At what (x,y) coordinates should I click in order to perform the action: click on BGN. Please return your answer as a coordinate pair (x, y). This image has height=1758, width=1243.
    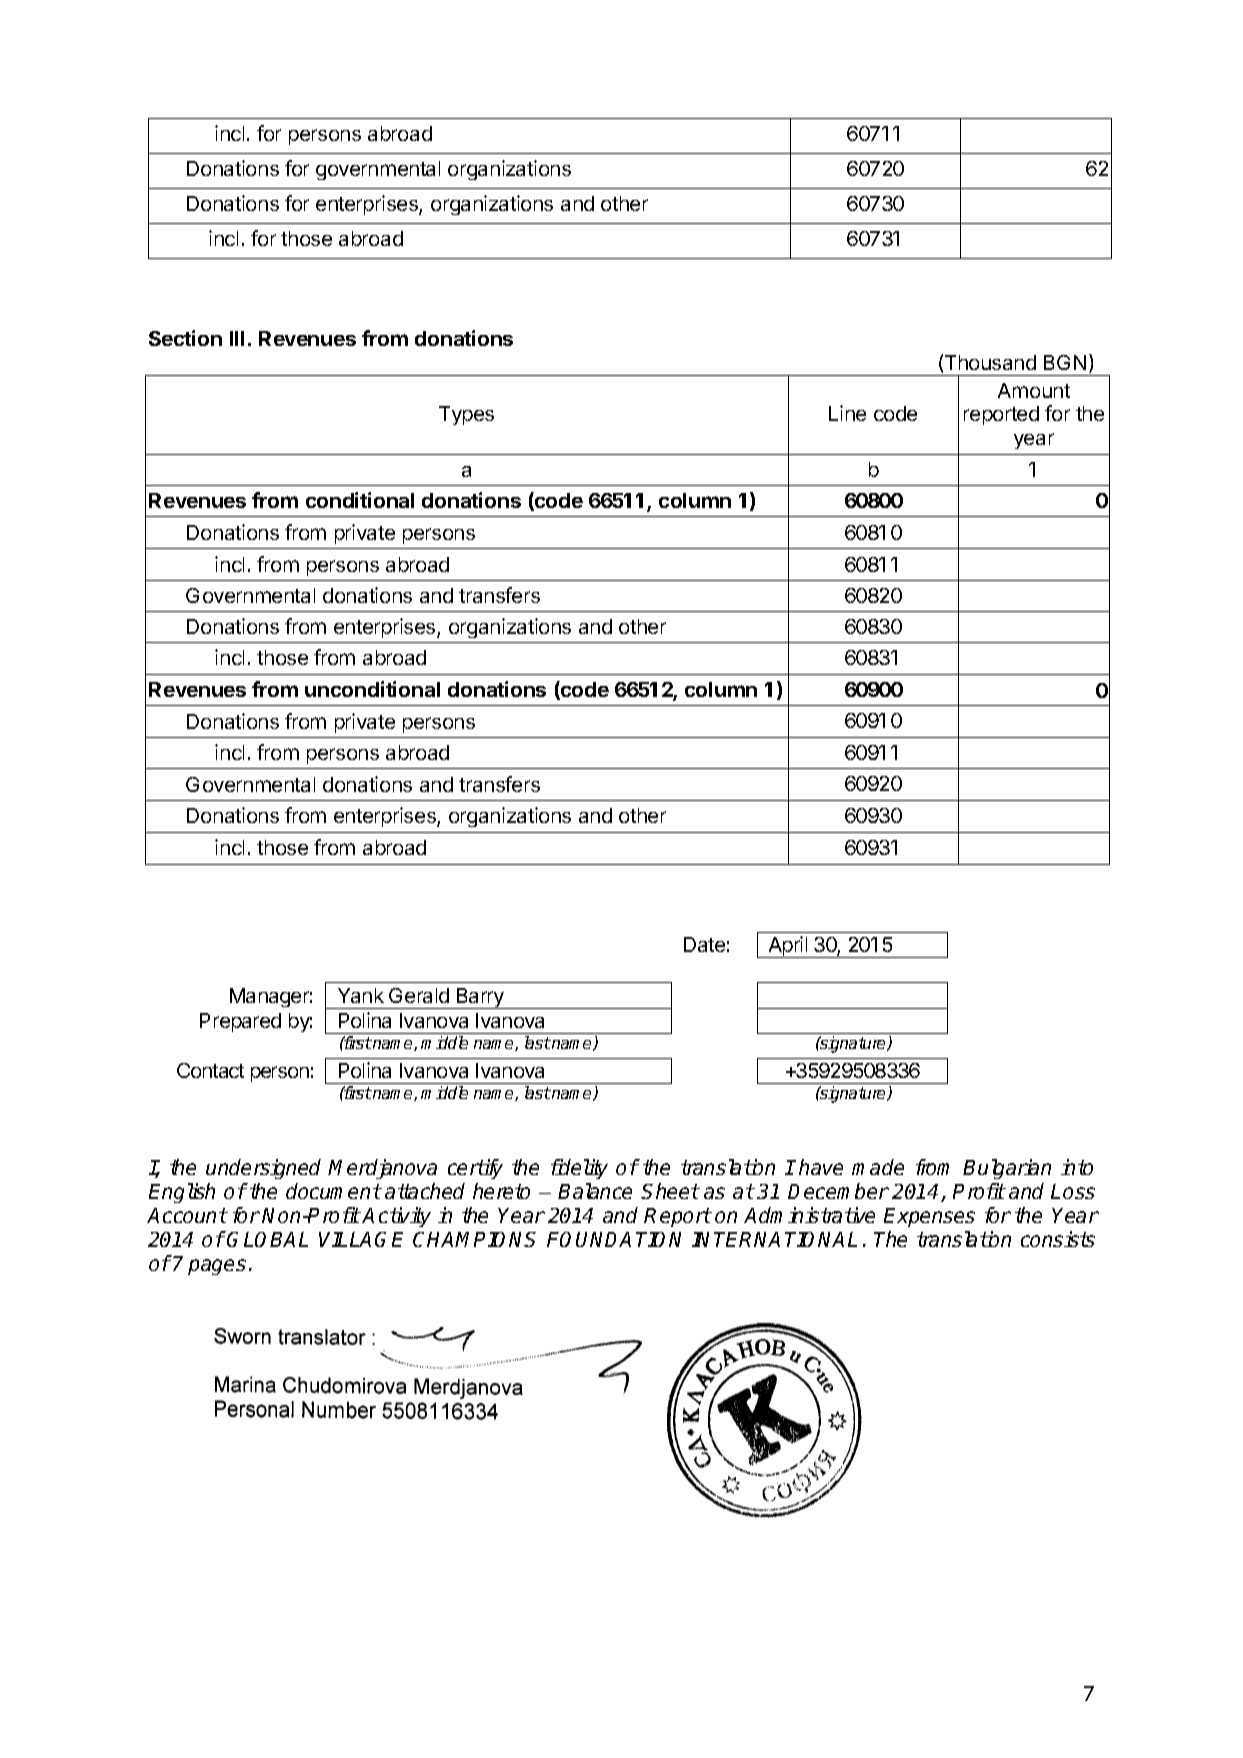
    Looking at the image, I should click on (1065, 362).
